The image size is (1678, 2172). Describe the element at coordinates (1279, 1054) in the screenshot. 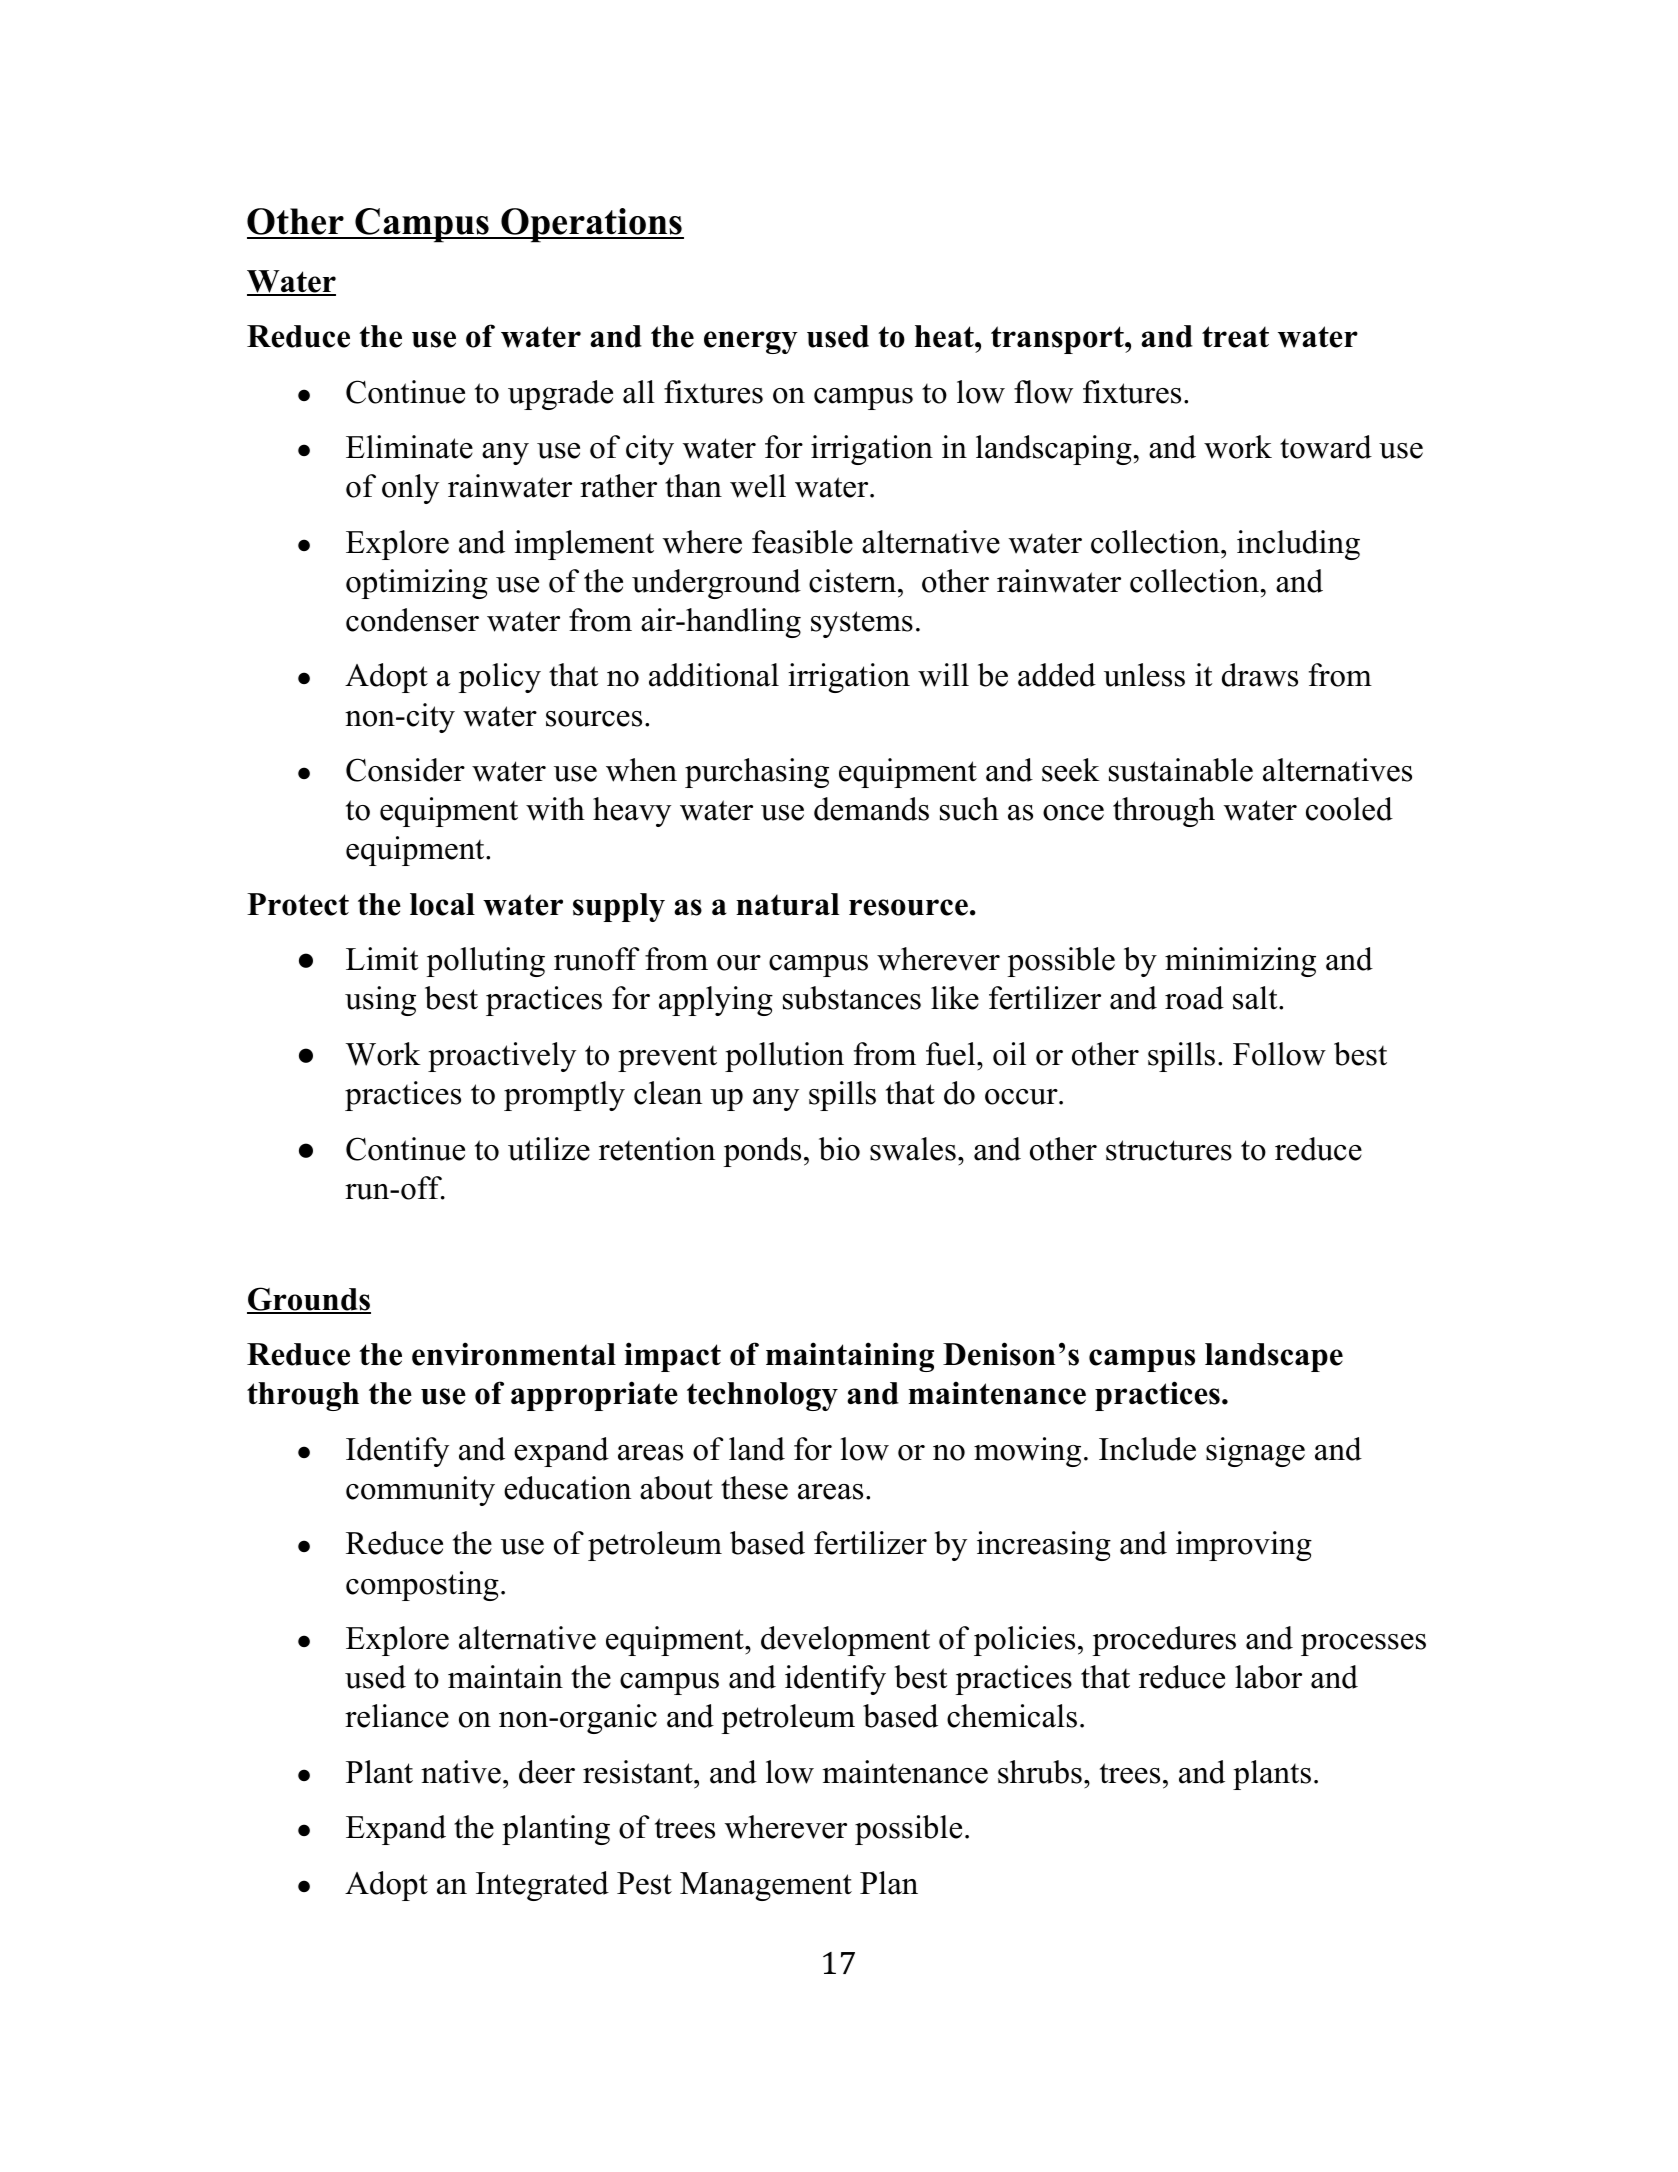

I see `Follow` at that location.
